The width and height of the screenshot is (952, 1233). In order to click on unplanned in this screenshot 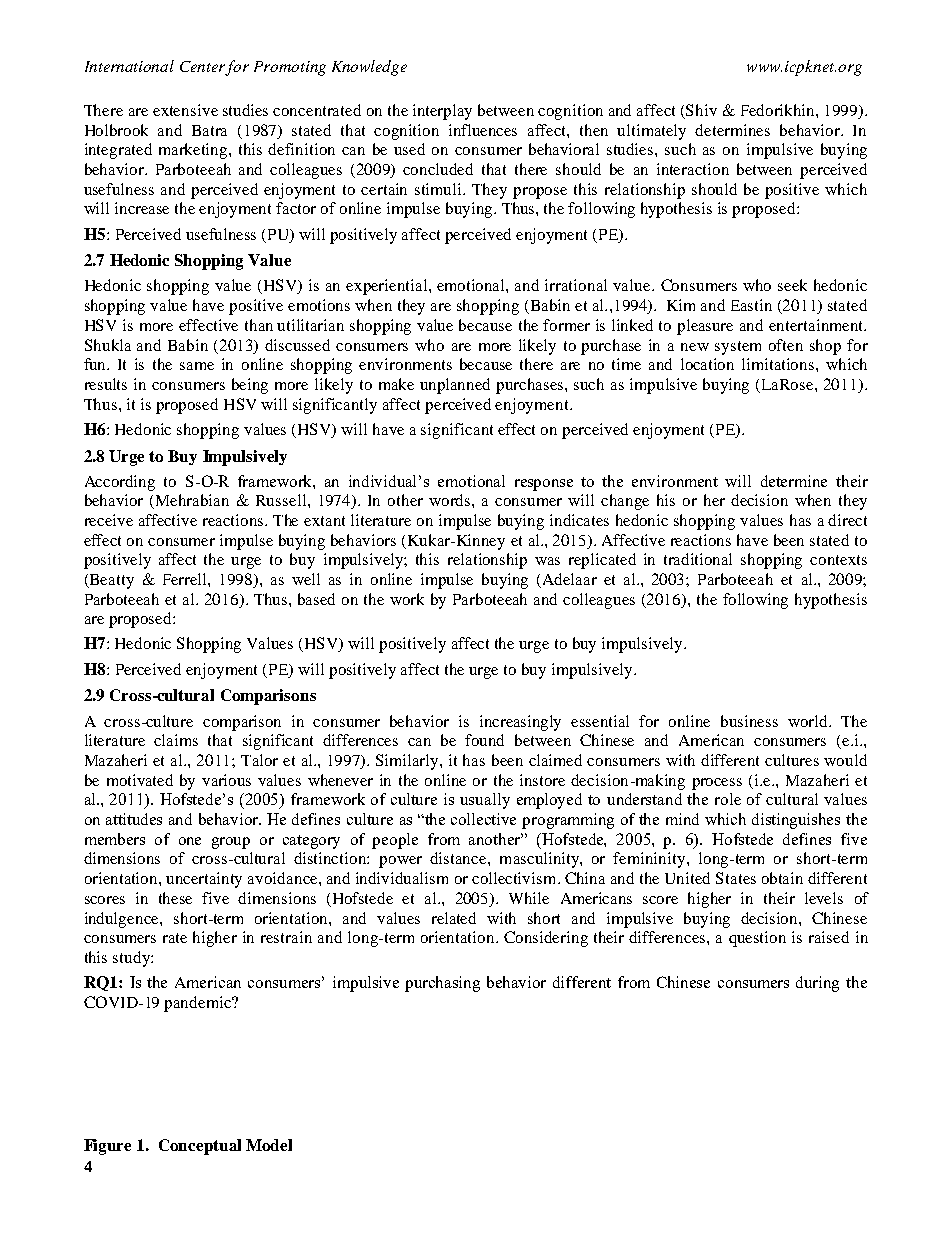, I will do `click(455, 386)`.
